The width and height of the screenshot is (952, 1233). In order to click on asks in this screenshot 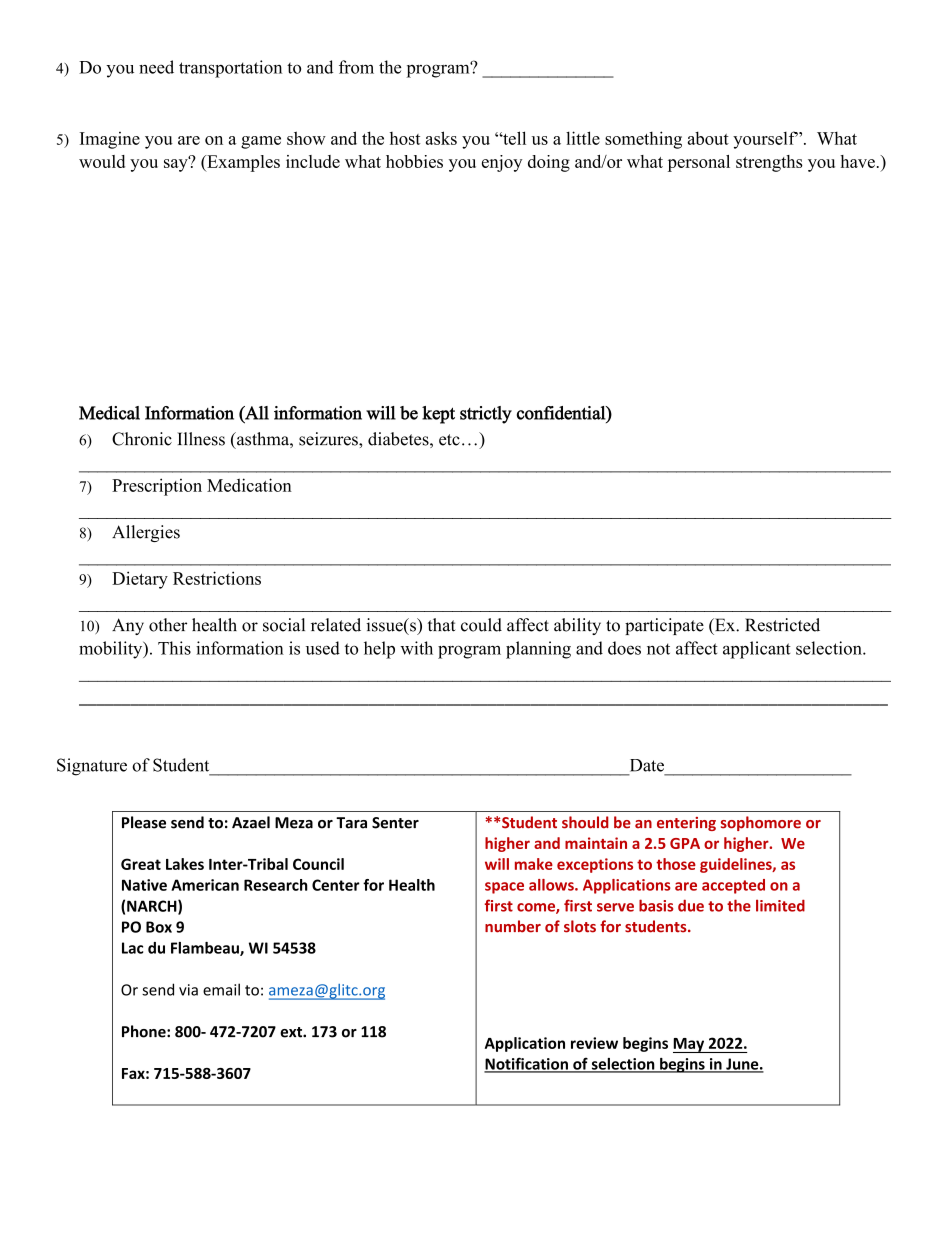, I will do `click(441, 138)`.
